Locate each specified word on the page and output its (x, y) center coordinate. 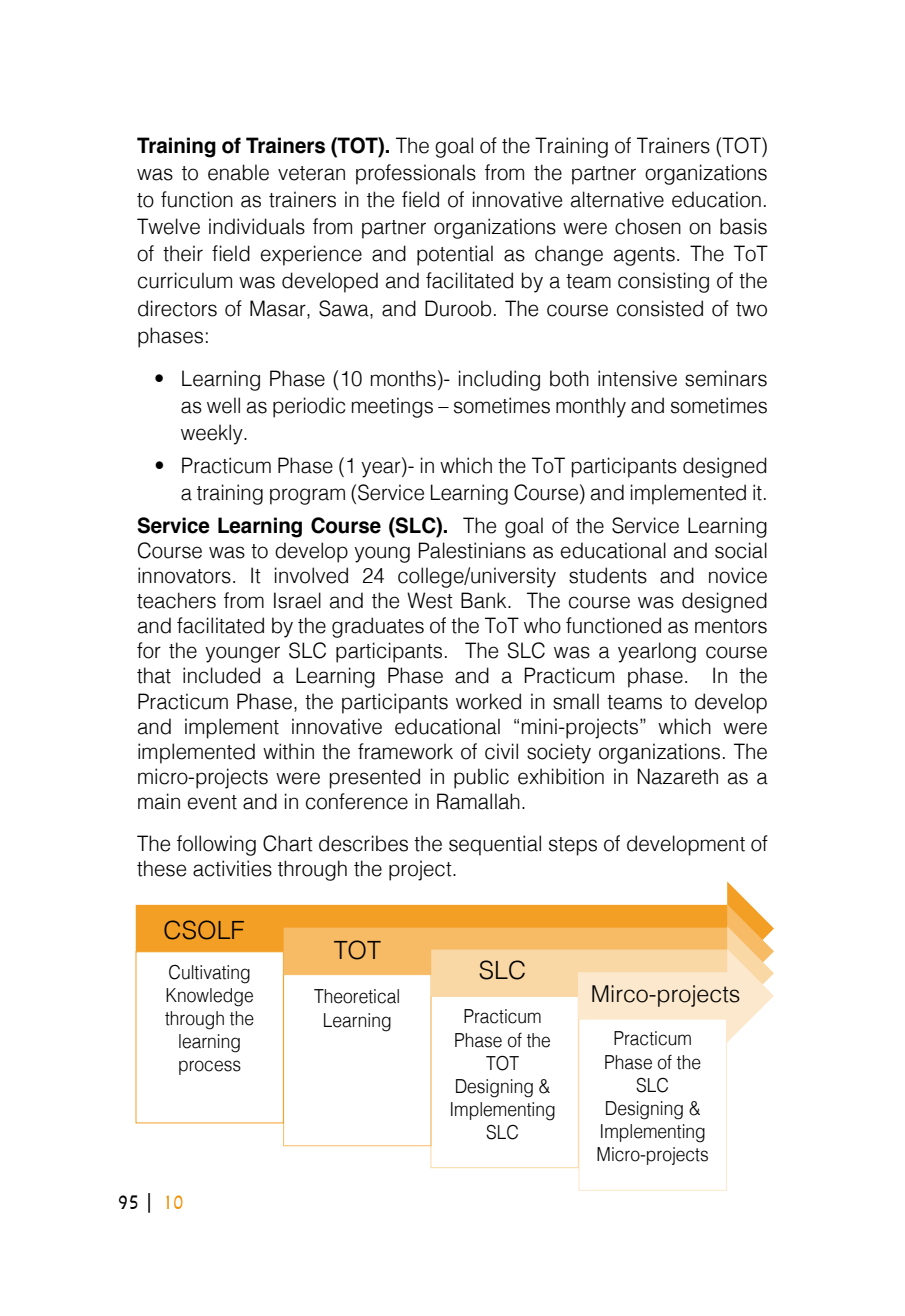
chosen (648, 226)
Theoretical (356, 996)
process (210, 1067)
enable (238, 172)
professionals (416, 174)
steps (573, 846)
